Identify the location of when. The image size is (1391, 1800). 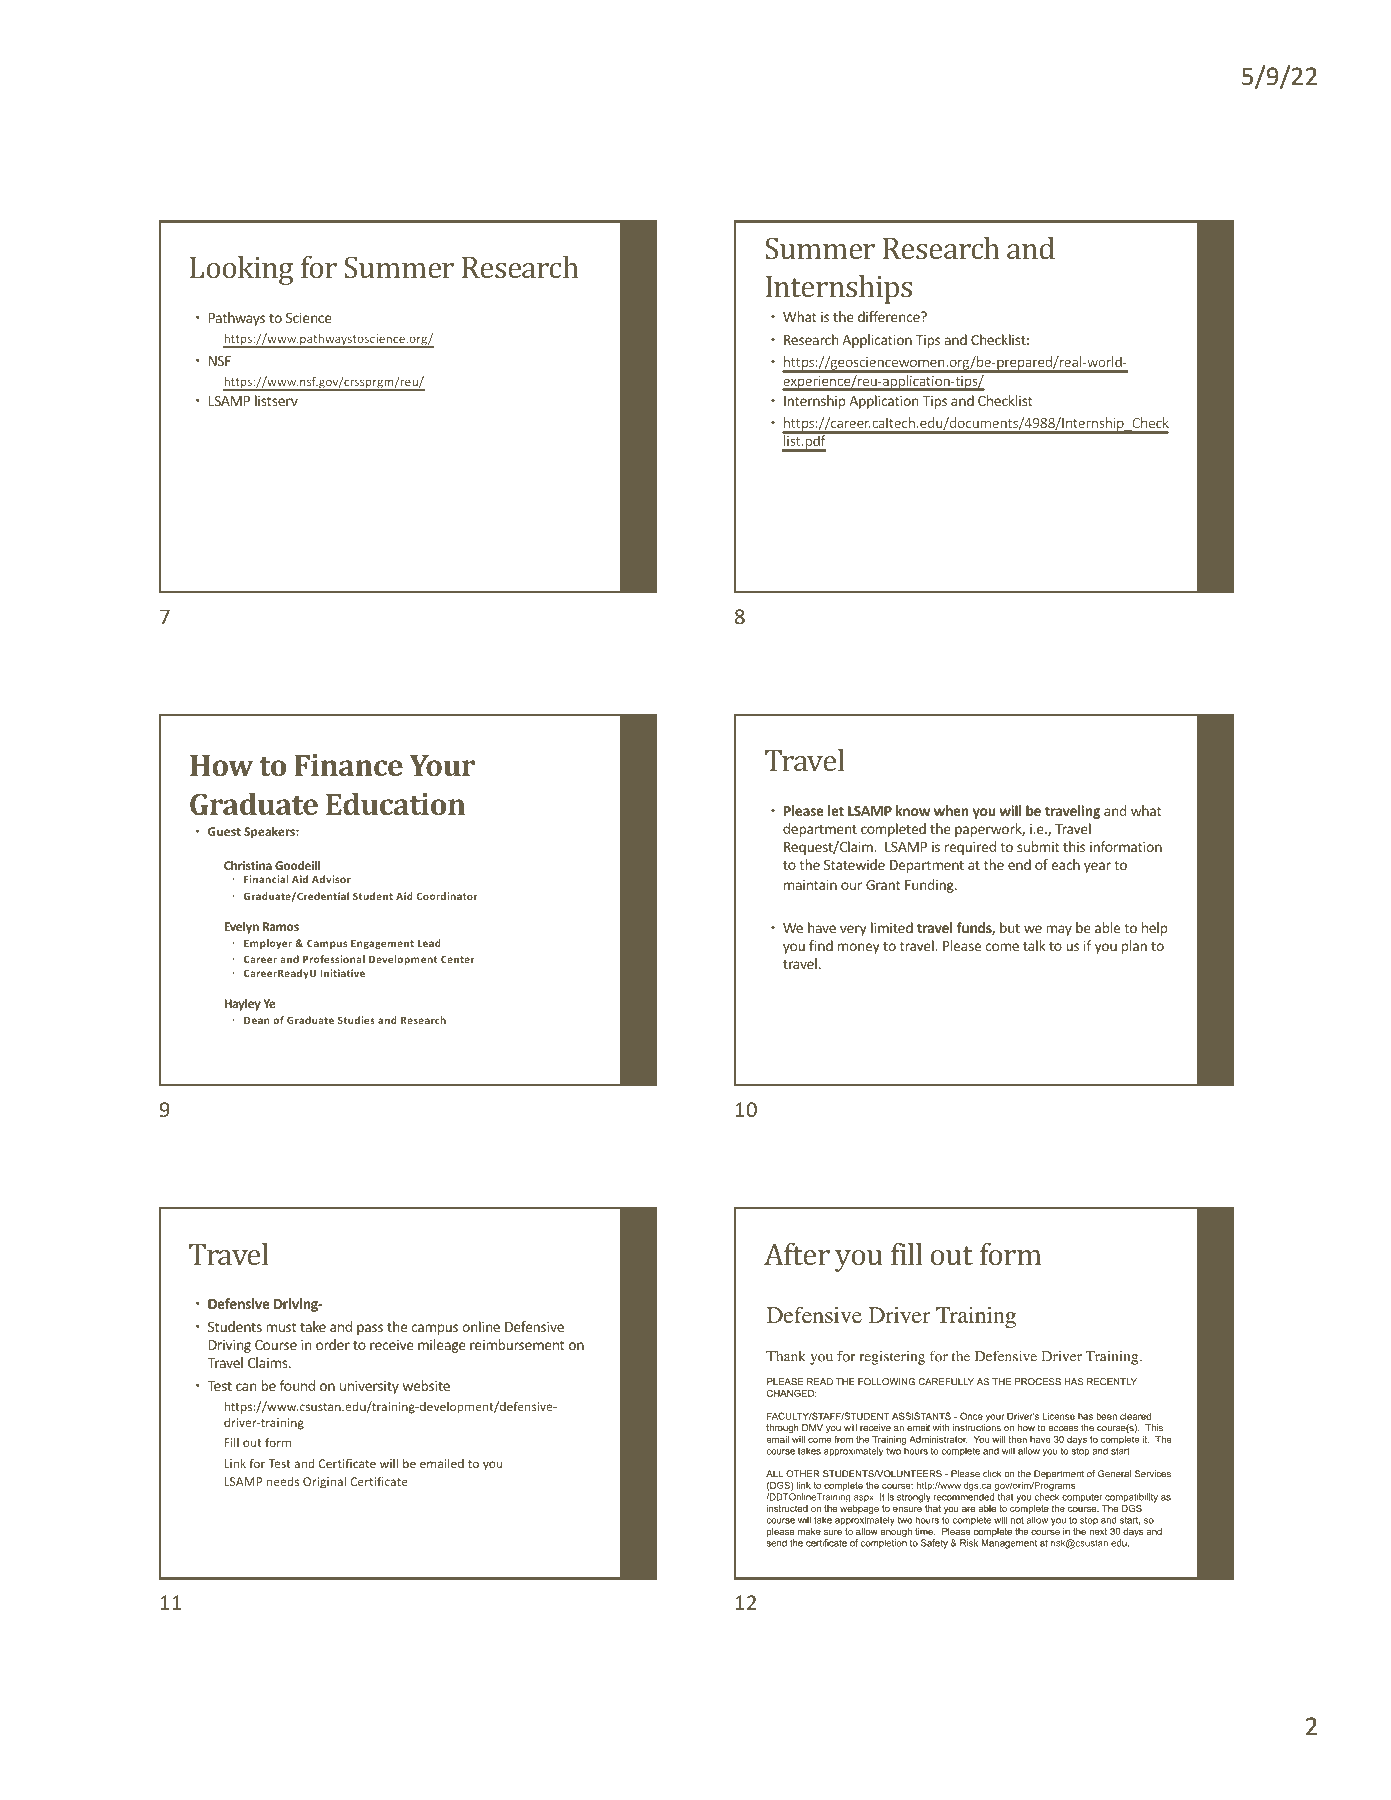
(951, 810).
